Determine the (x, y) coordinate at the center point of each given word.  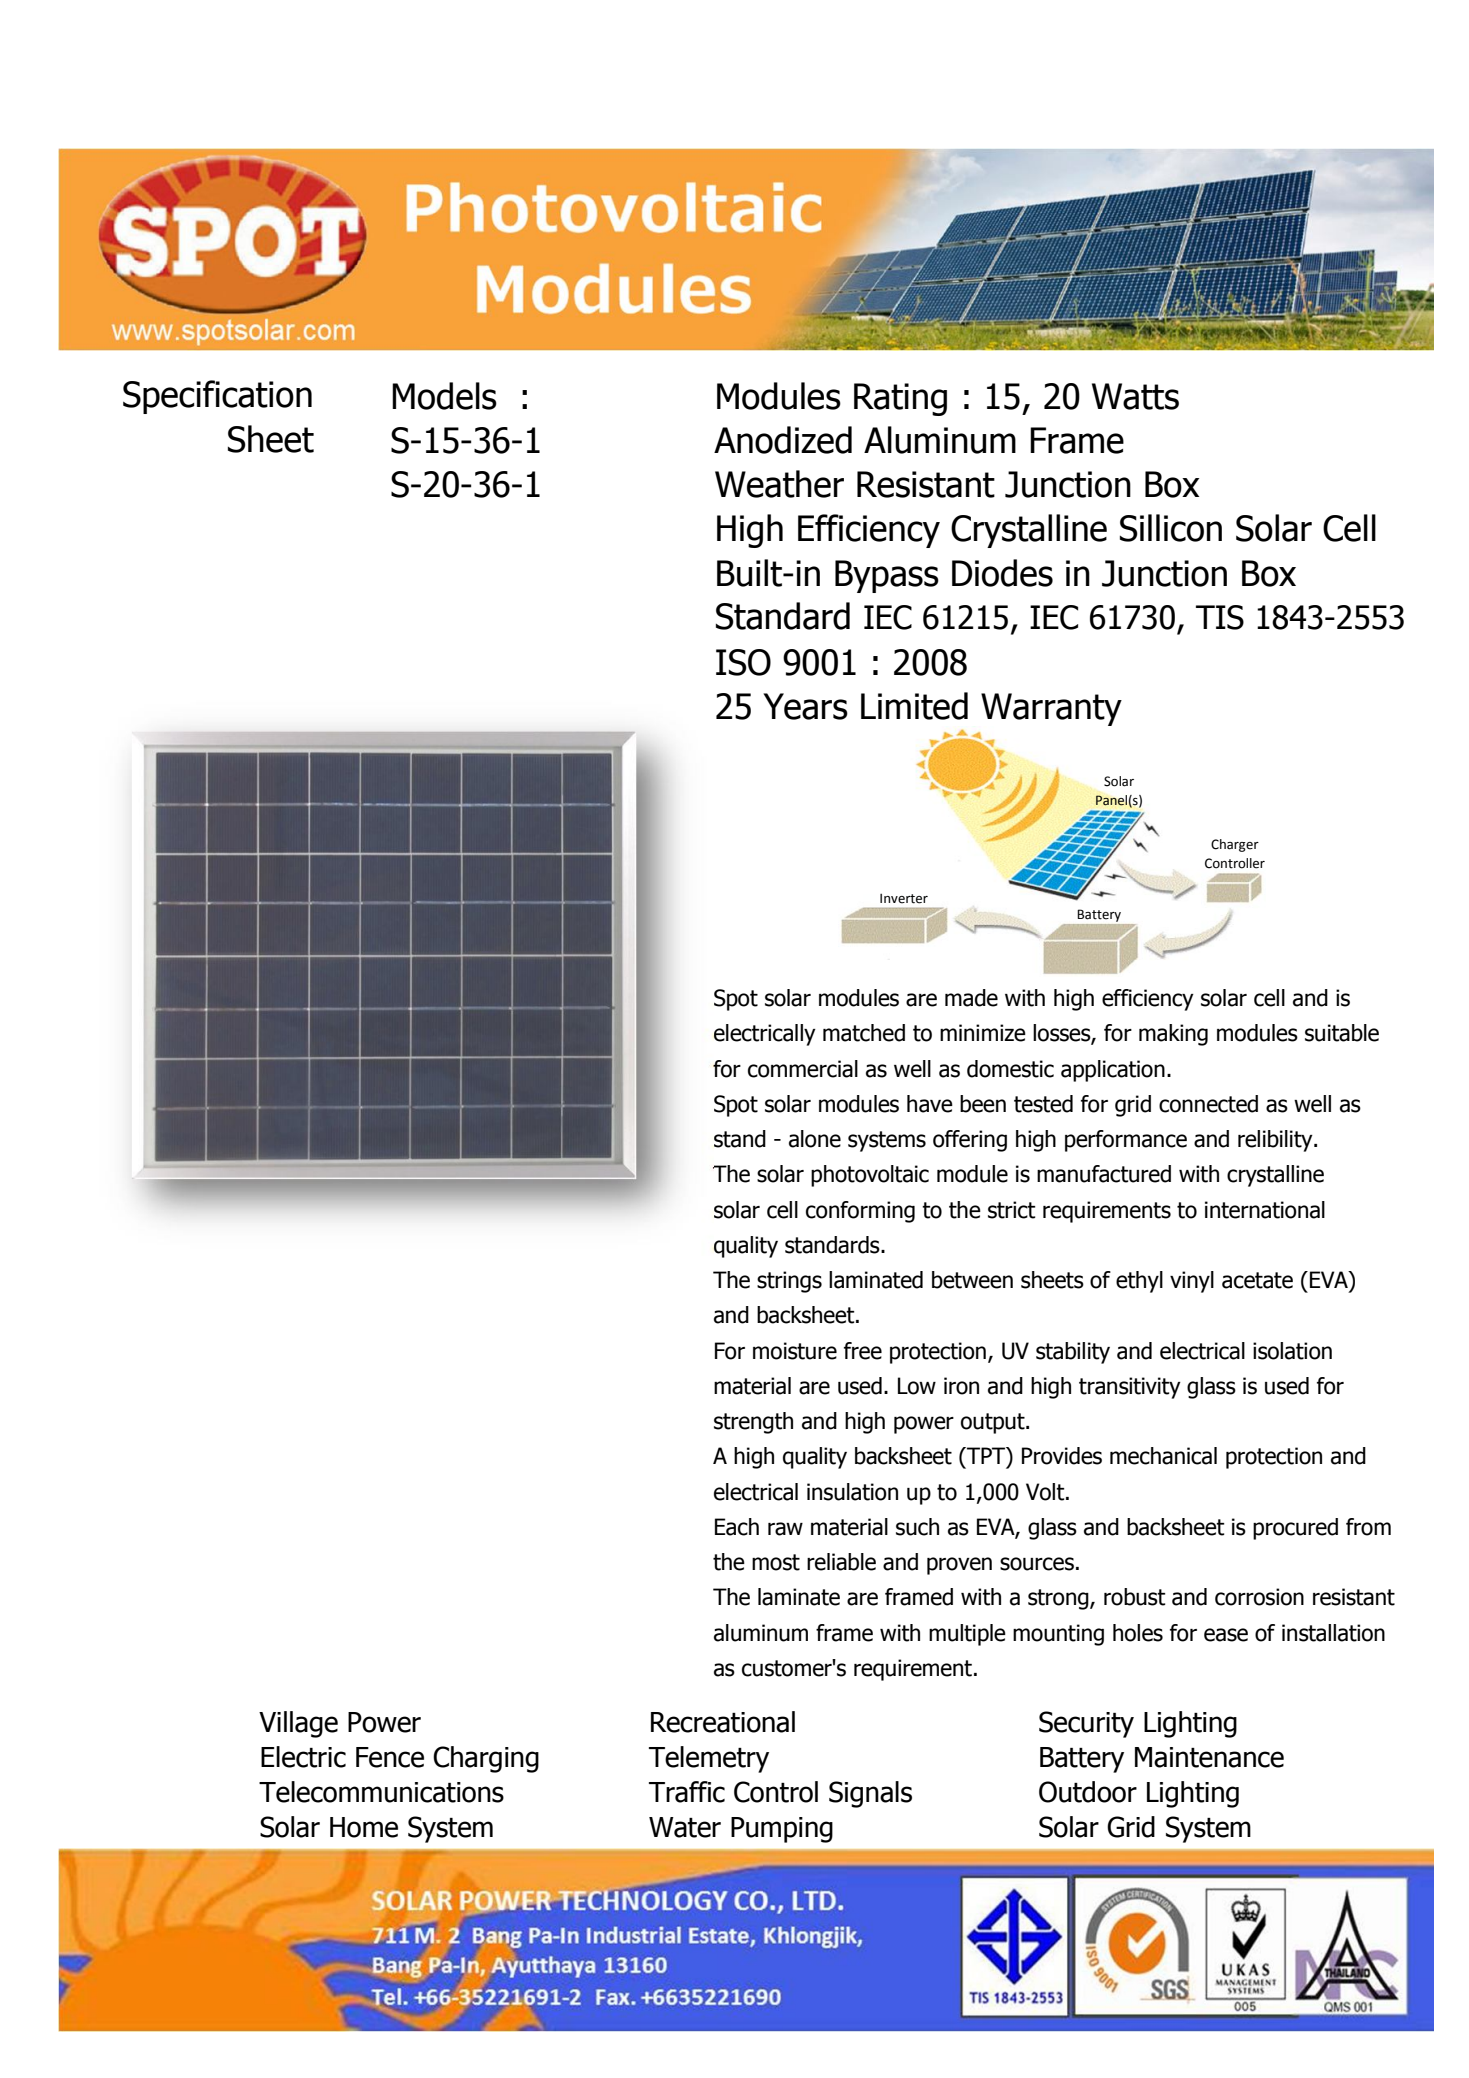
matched (864, 1033)
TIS (1220, 617)
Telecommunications (381, 1792)
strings (789, 1282)
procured (1295, 1529)
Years (805, 706)
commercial (803, 1069)
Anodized (783, 440)
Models (444, 396)
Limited (914, 706)
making (1173, 1035)
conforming (860, 1212)
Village (298, 1724)
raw (785, 1529)
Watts (1135, 396)
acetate (1257, 1280)
